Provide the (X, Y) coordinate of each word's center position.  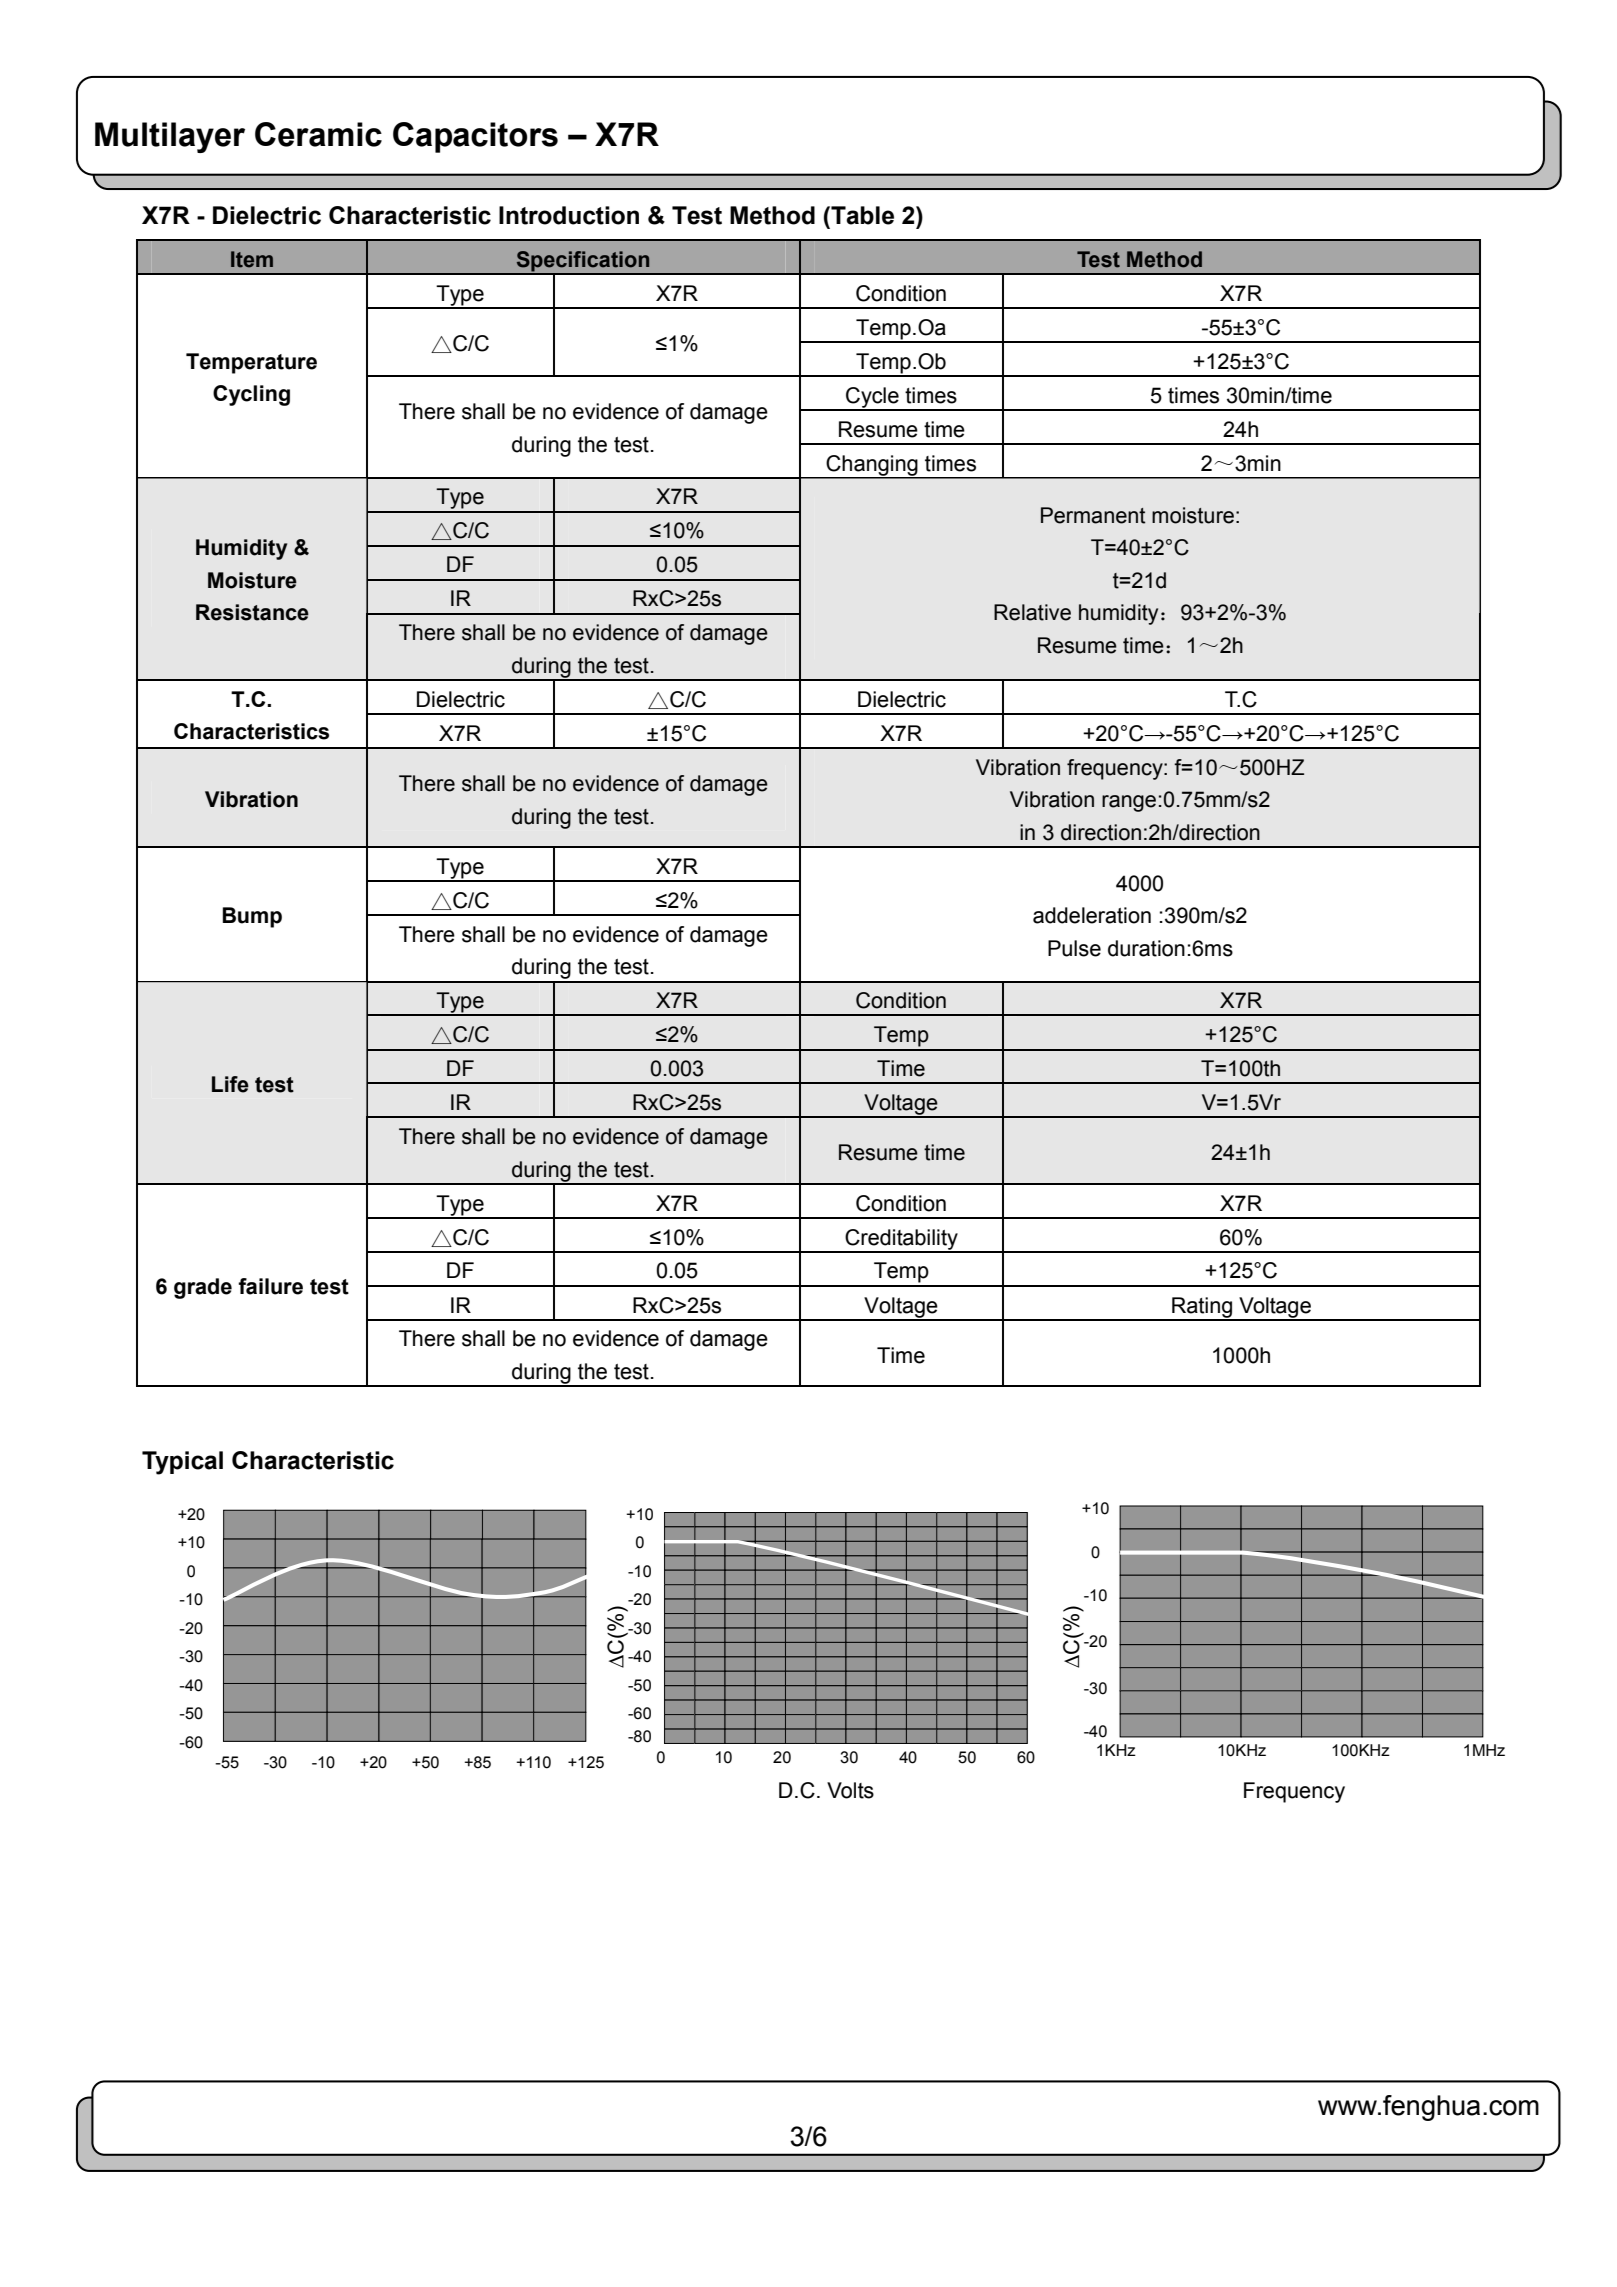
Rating (1202, 1308)
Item (252, 259)
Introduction (569, 215)
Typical (182, 1463)
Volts (850, 1790)
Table (861, 215)
